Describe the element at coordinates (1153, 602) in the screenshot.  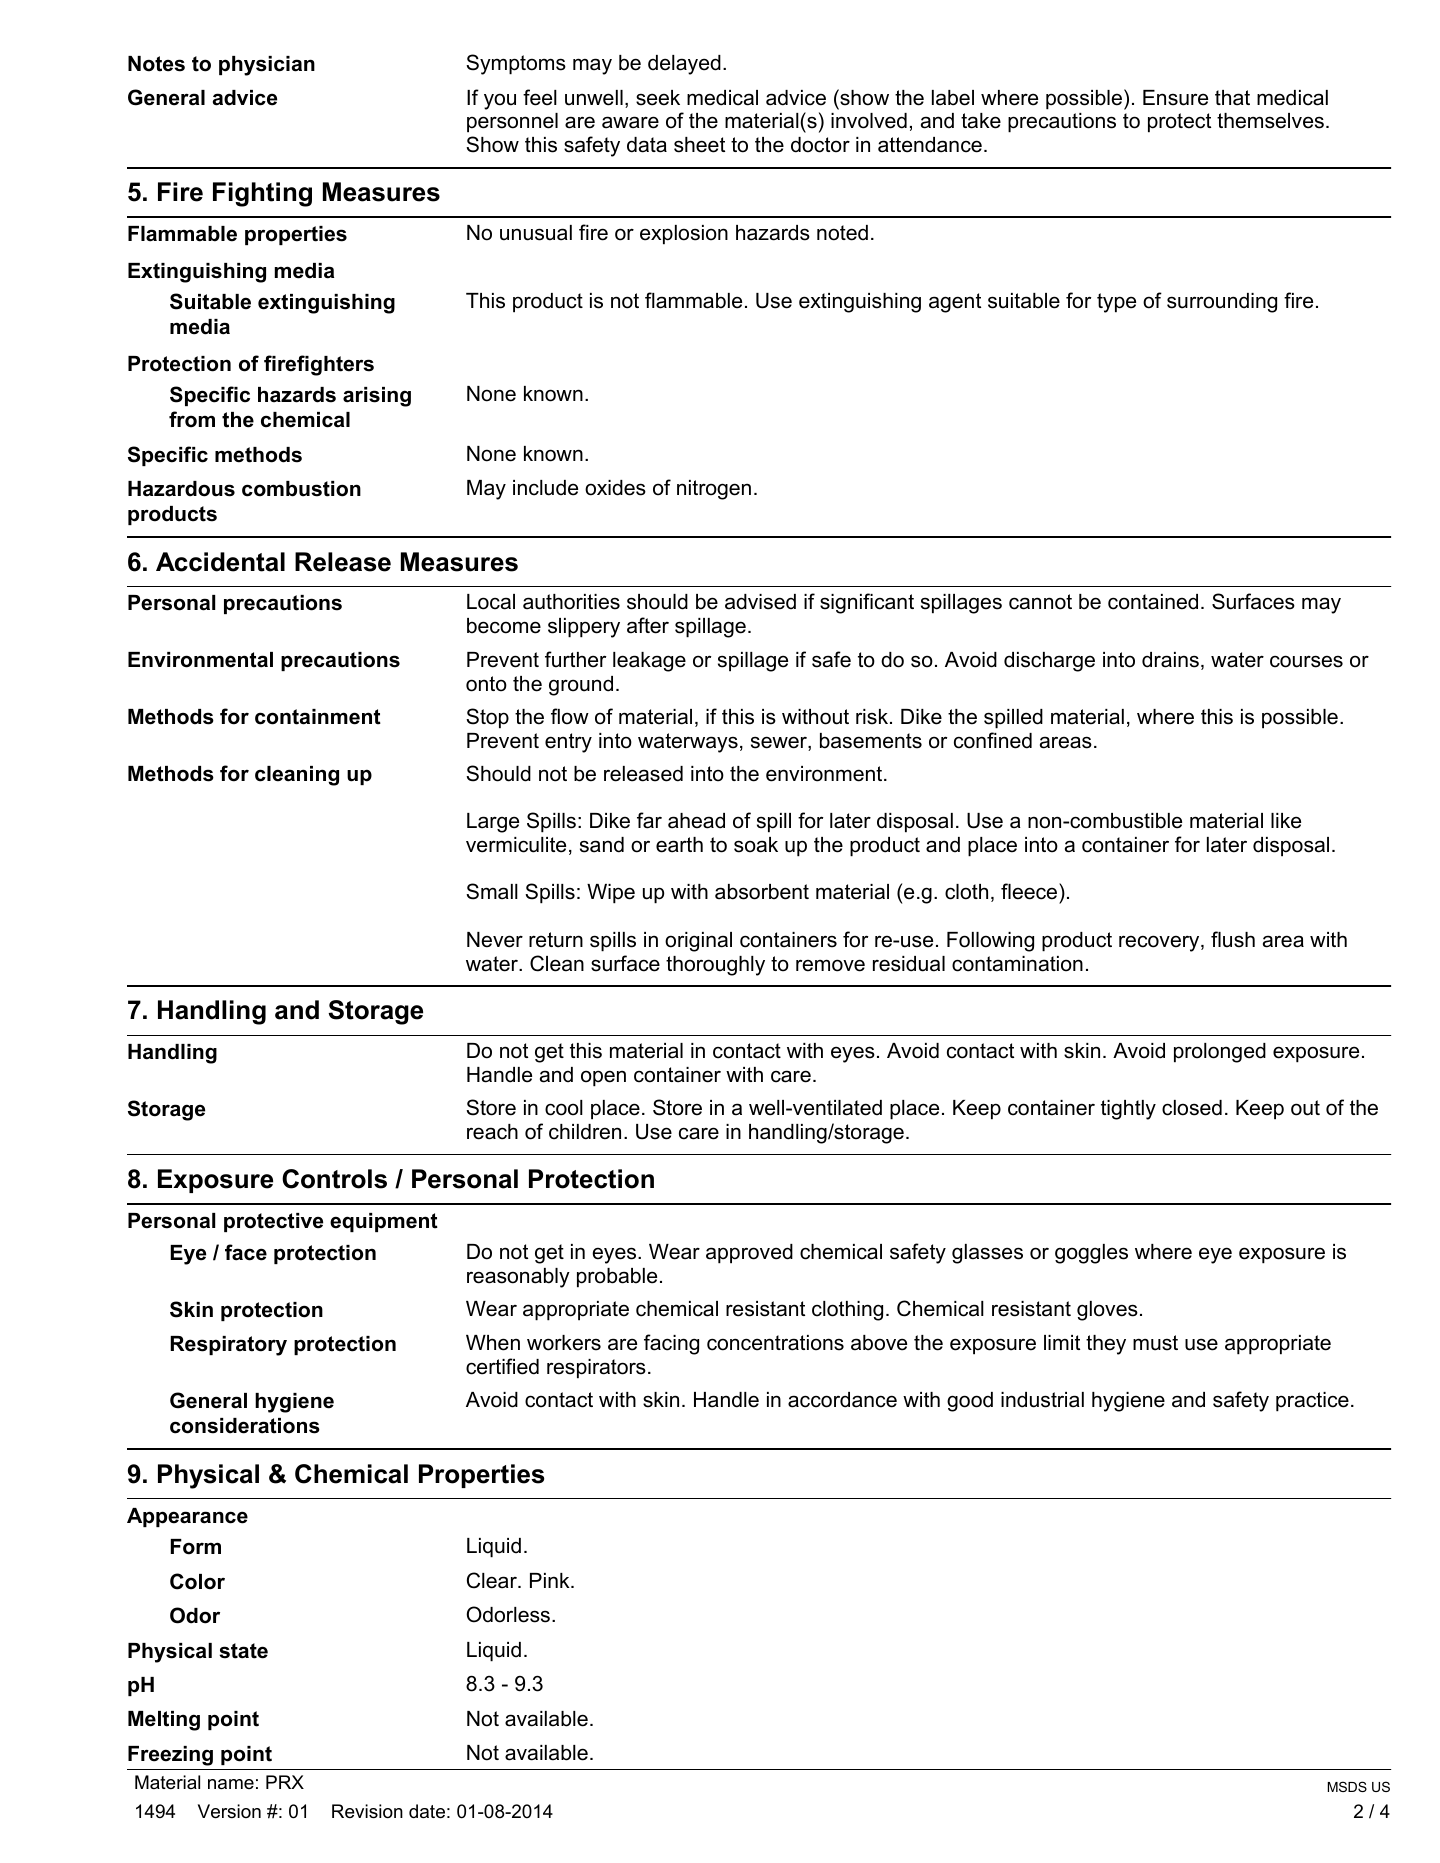
I see `contained` at that location.
